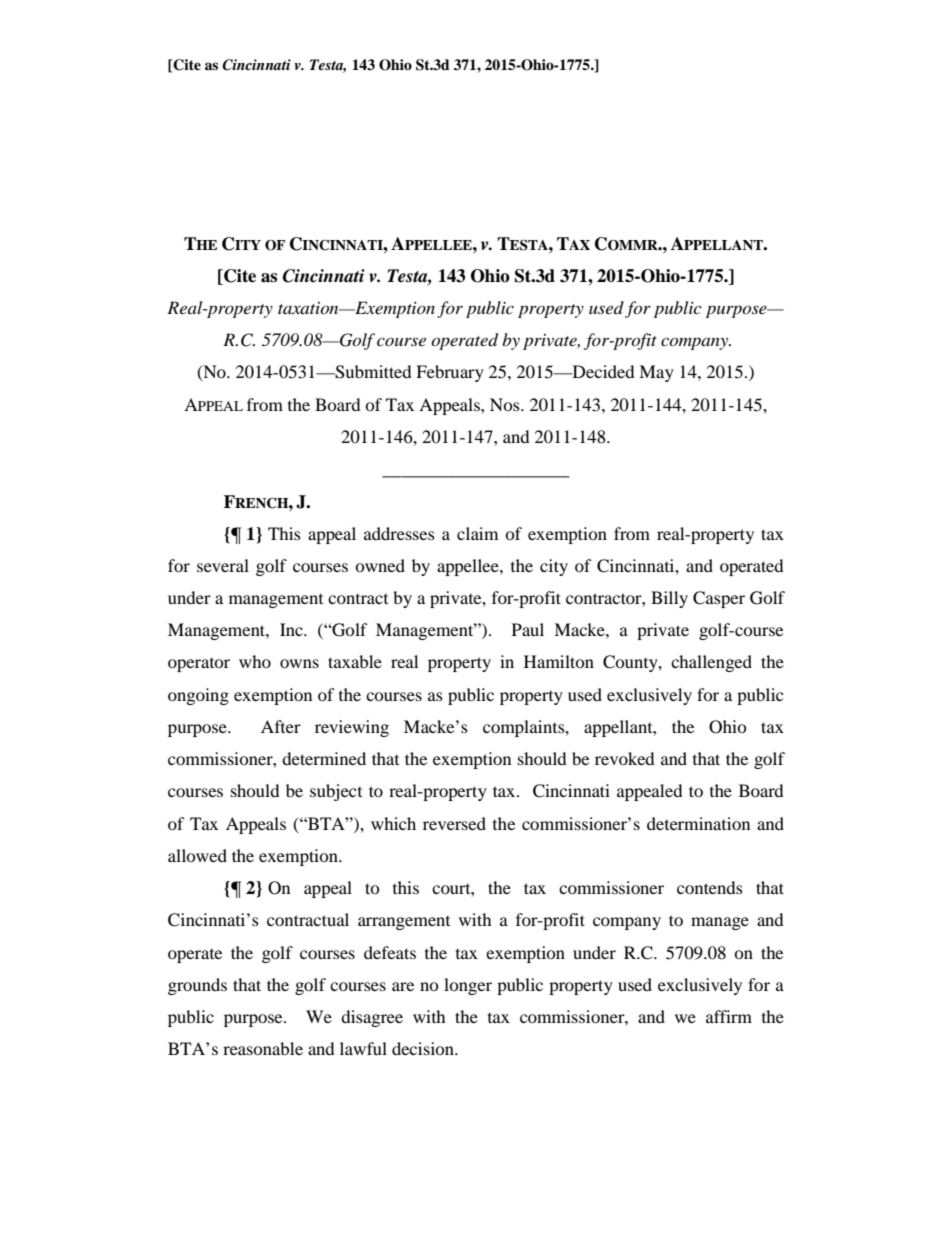  I want to click on revoked, so click(625, 758).
